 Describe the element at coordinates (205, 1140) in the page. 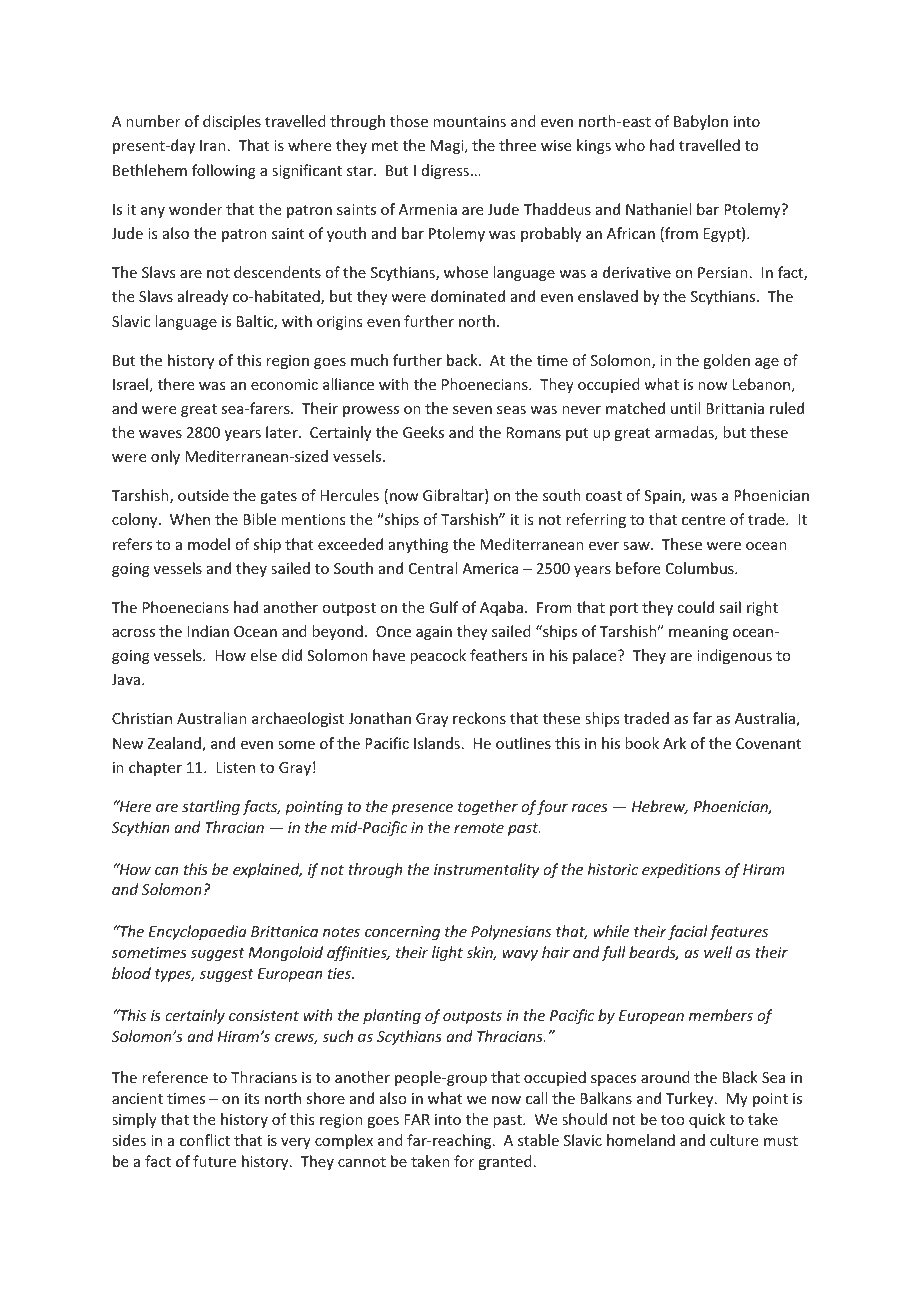

I see `conflict` at that location.
